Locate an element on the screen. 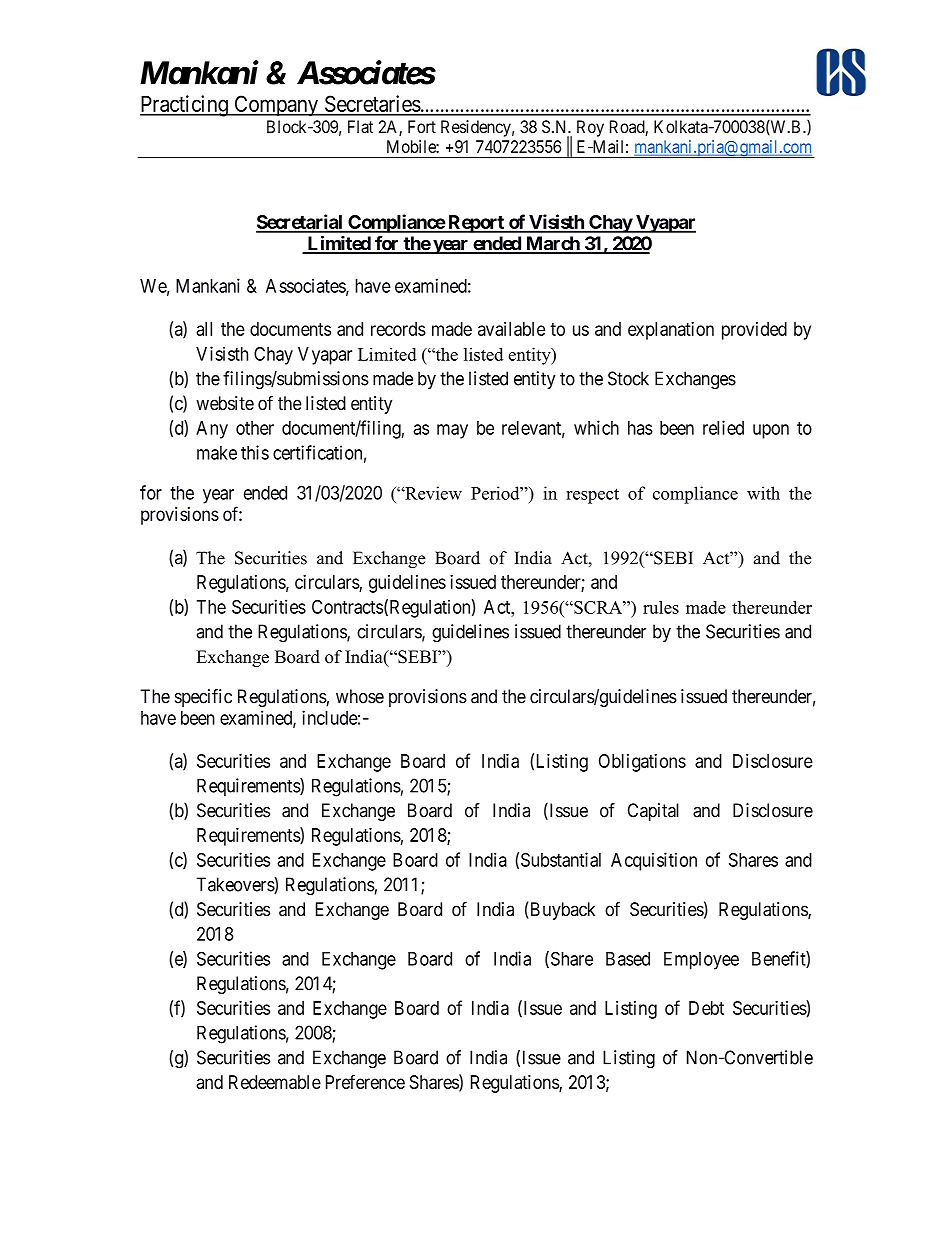  may is located at coordinates (452, 431).
